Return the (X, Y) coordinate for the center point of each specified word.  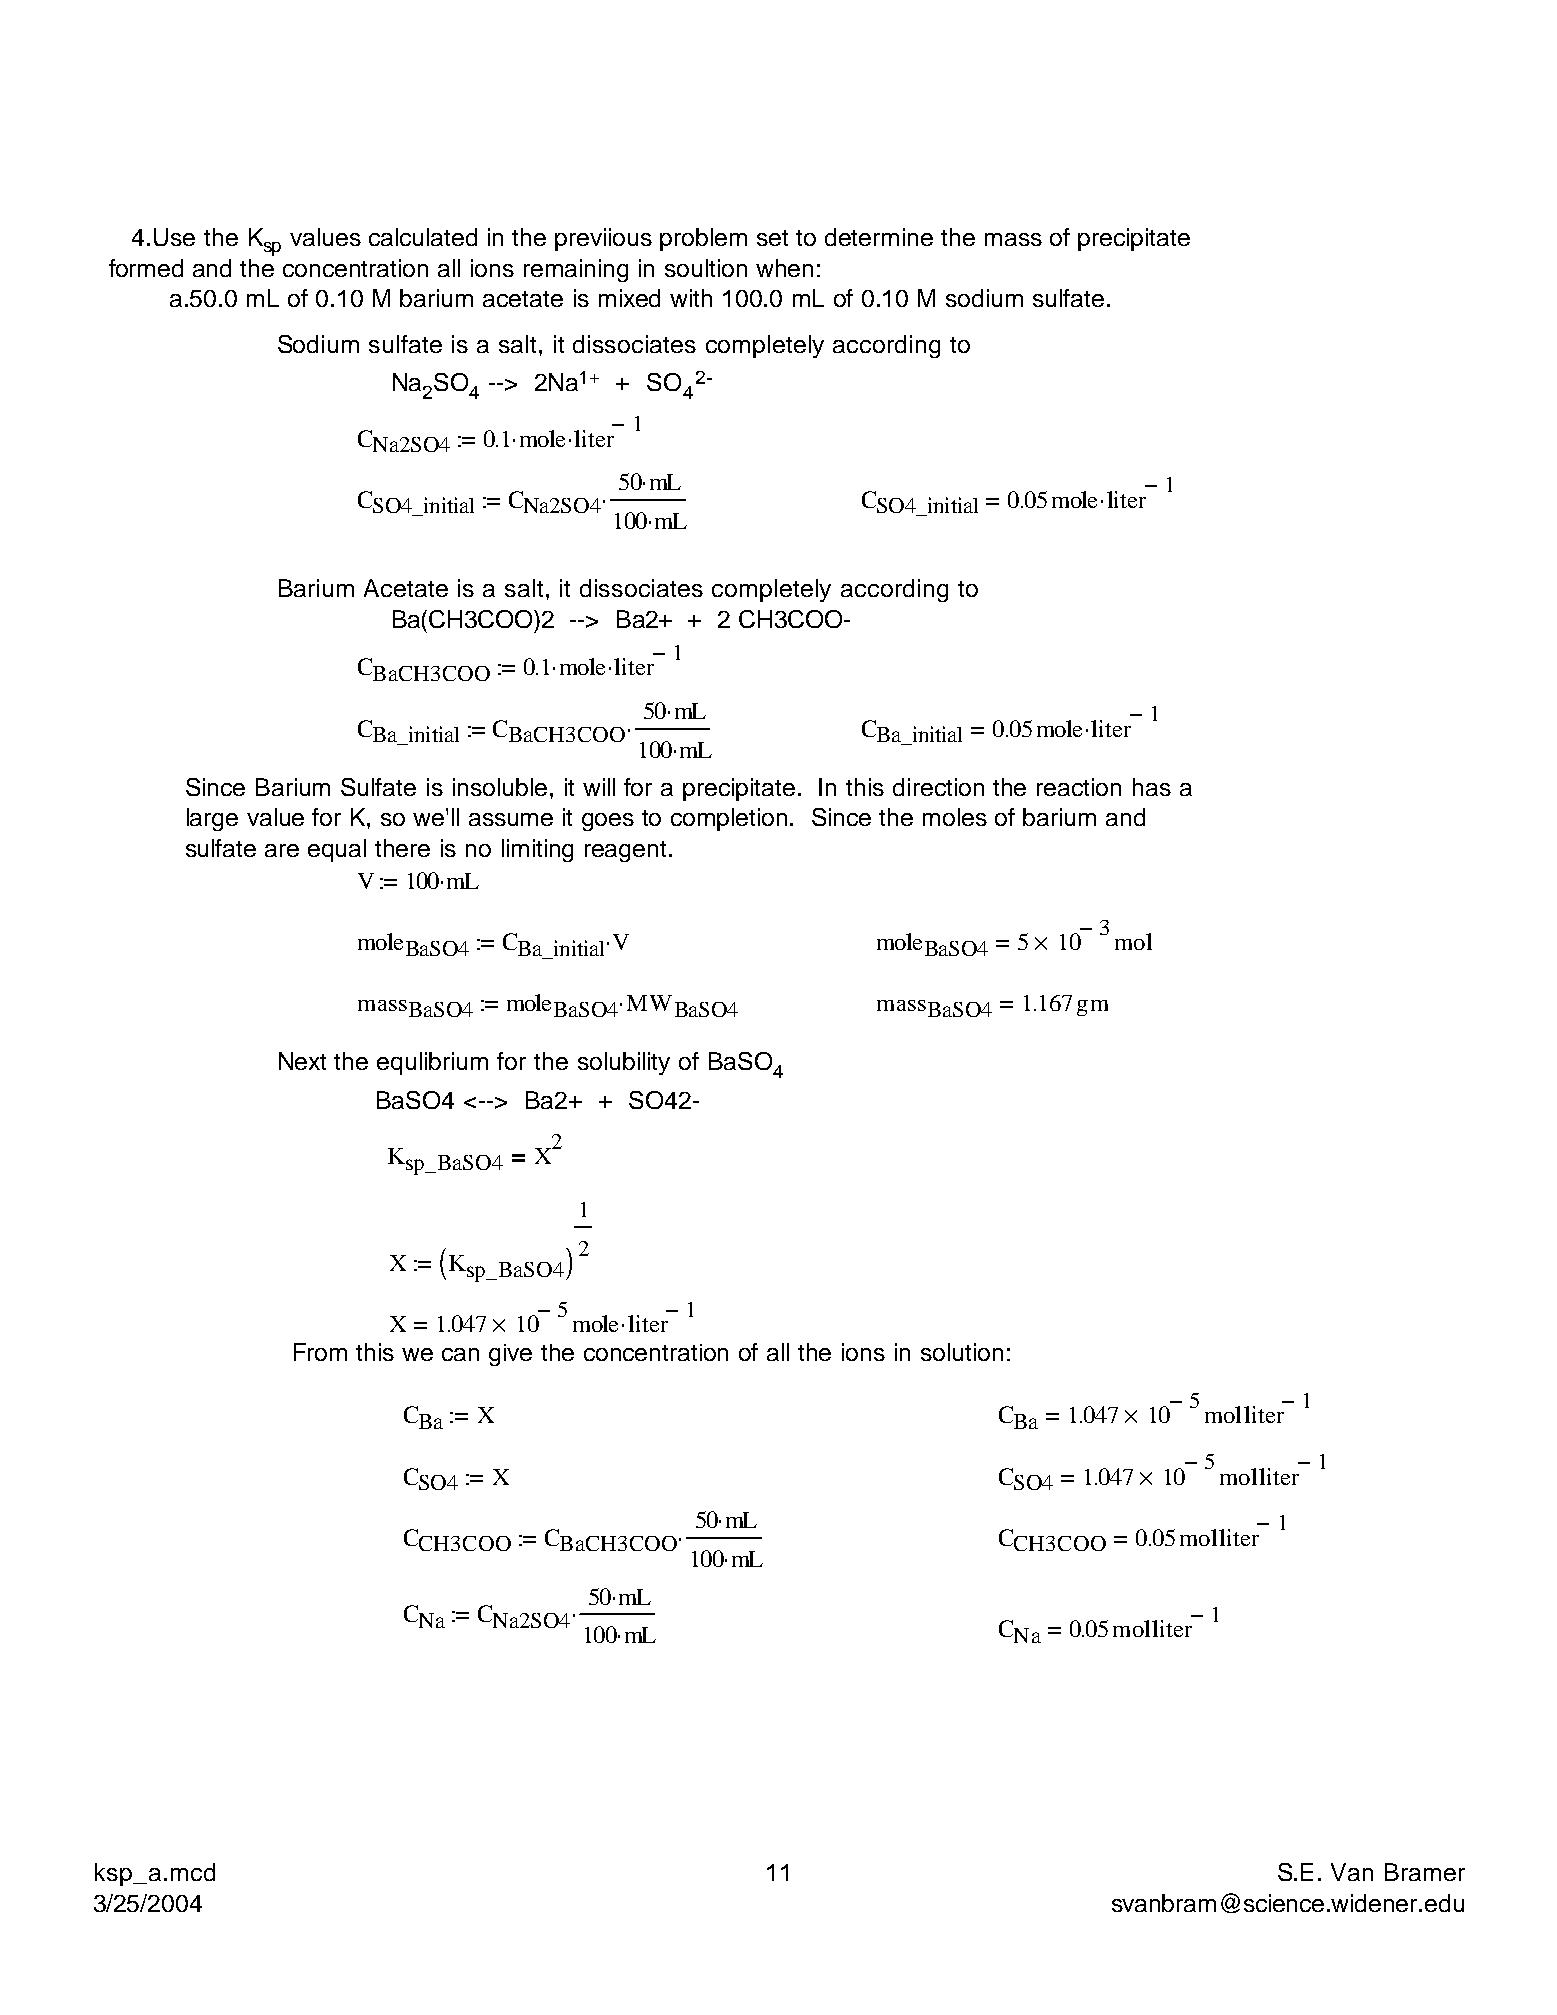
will (599, 787)
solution (962, 1352)
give (510, 1355)
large (212, 819)
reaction (1079, 787)
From (320, 1352)
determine (879, 237)
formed (146, 268)
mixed (629, 298)
